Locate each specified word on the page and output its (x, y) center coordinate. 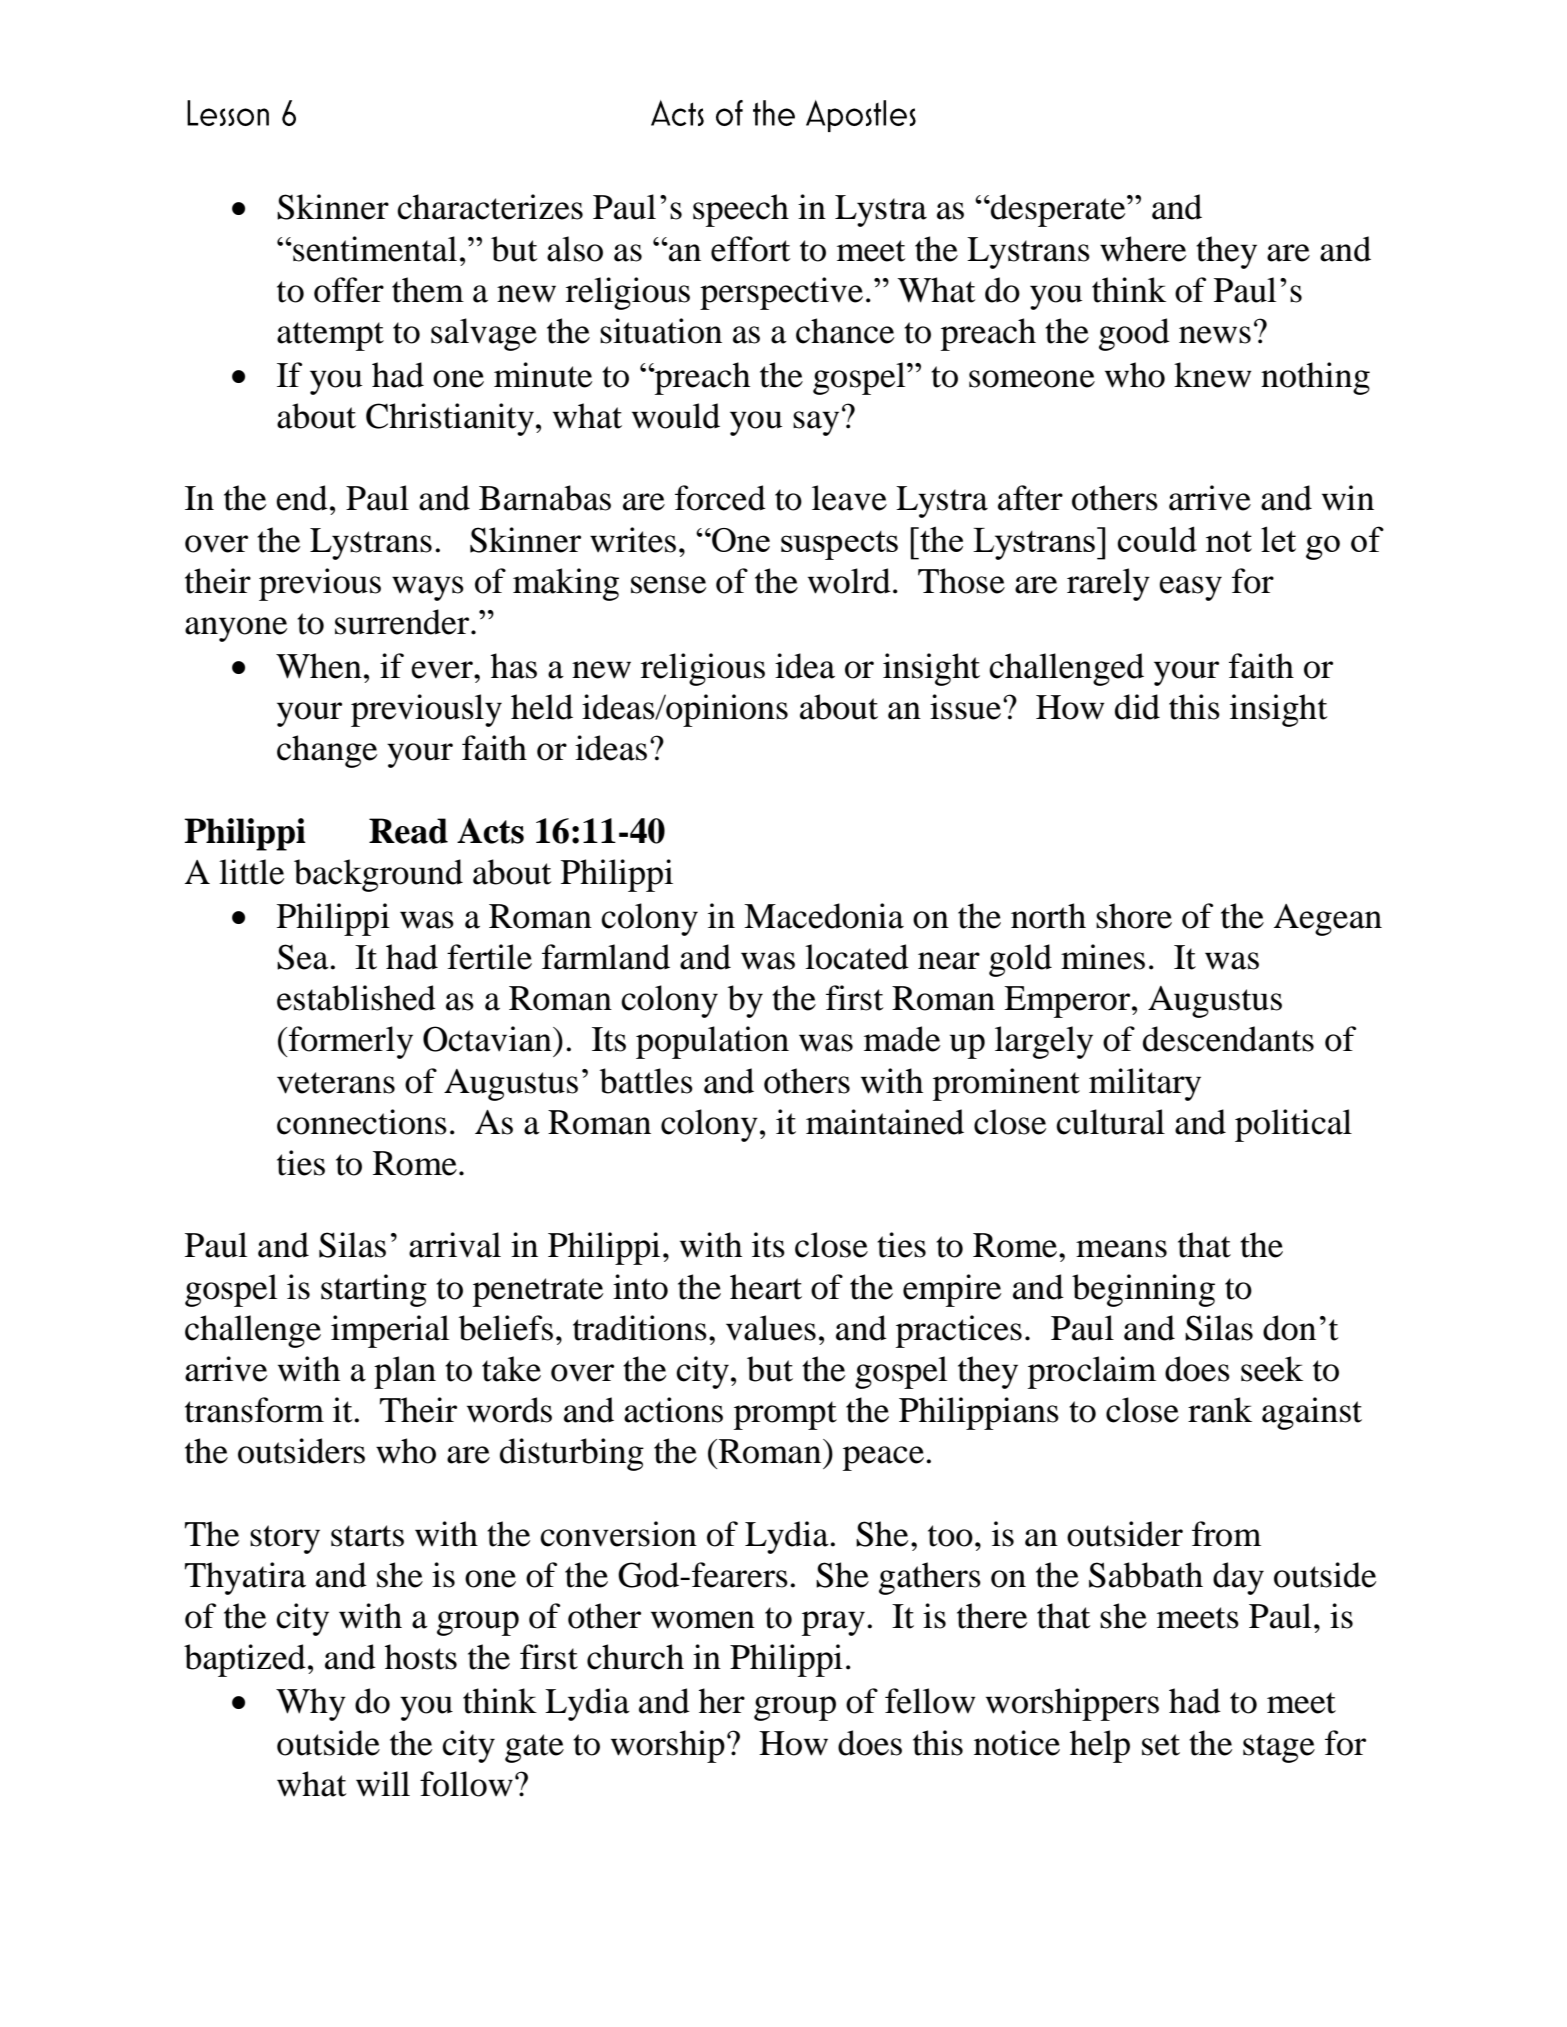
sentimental (374, 249)
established (356, 998)
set (1161, 1745)
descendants (1228, 1039)
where (1143, 249)
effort (751, 249)
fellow (930, 1701)
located (857, 957)
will (383, 1784)
